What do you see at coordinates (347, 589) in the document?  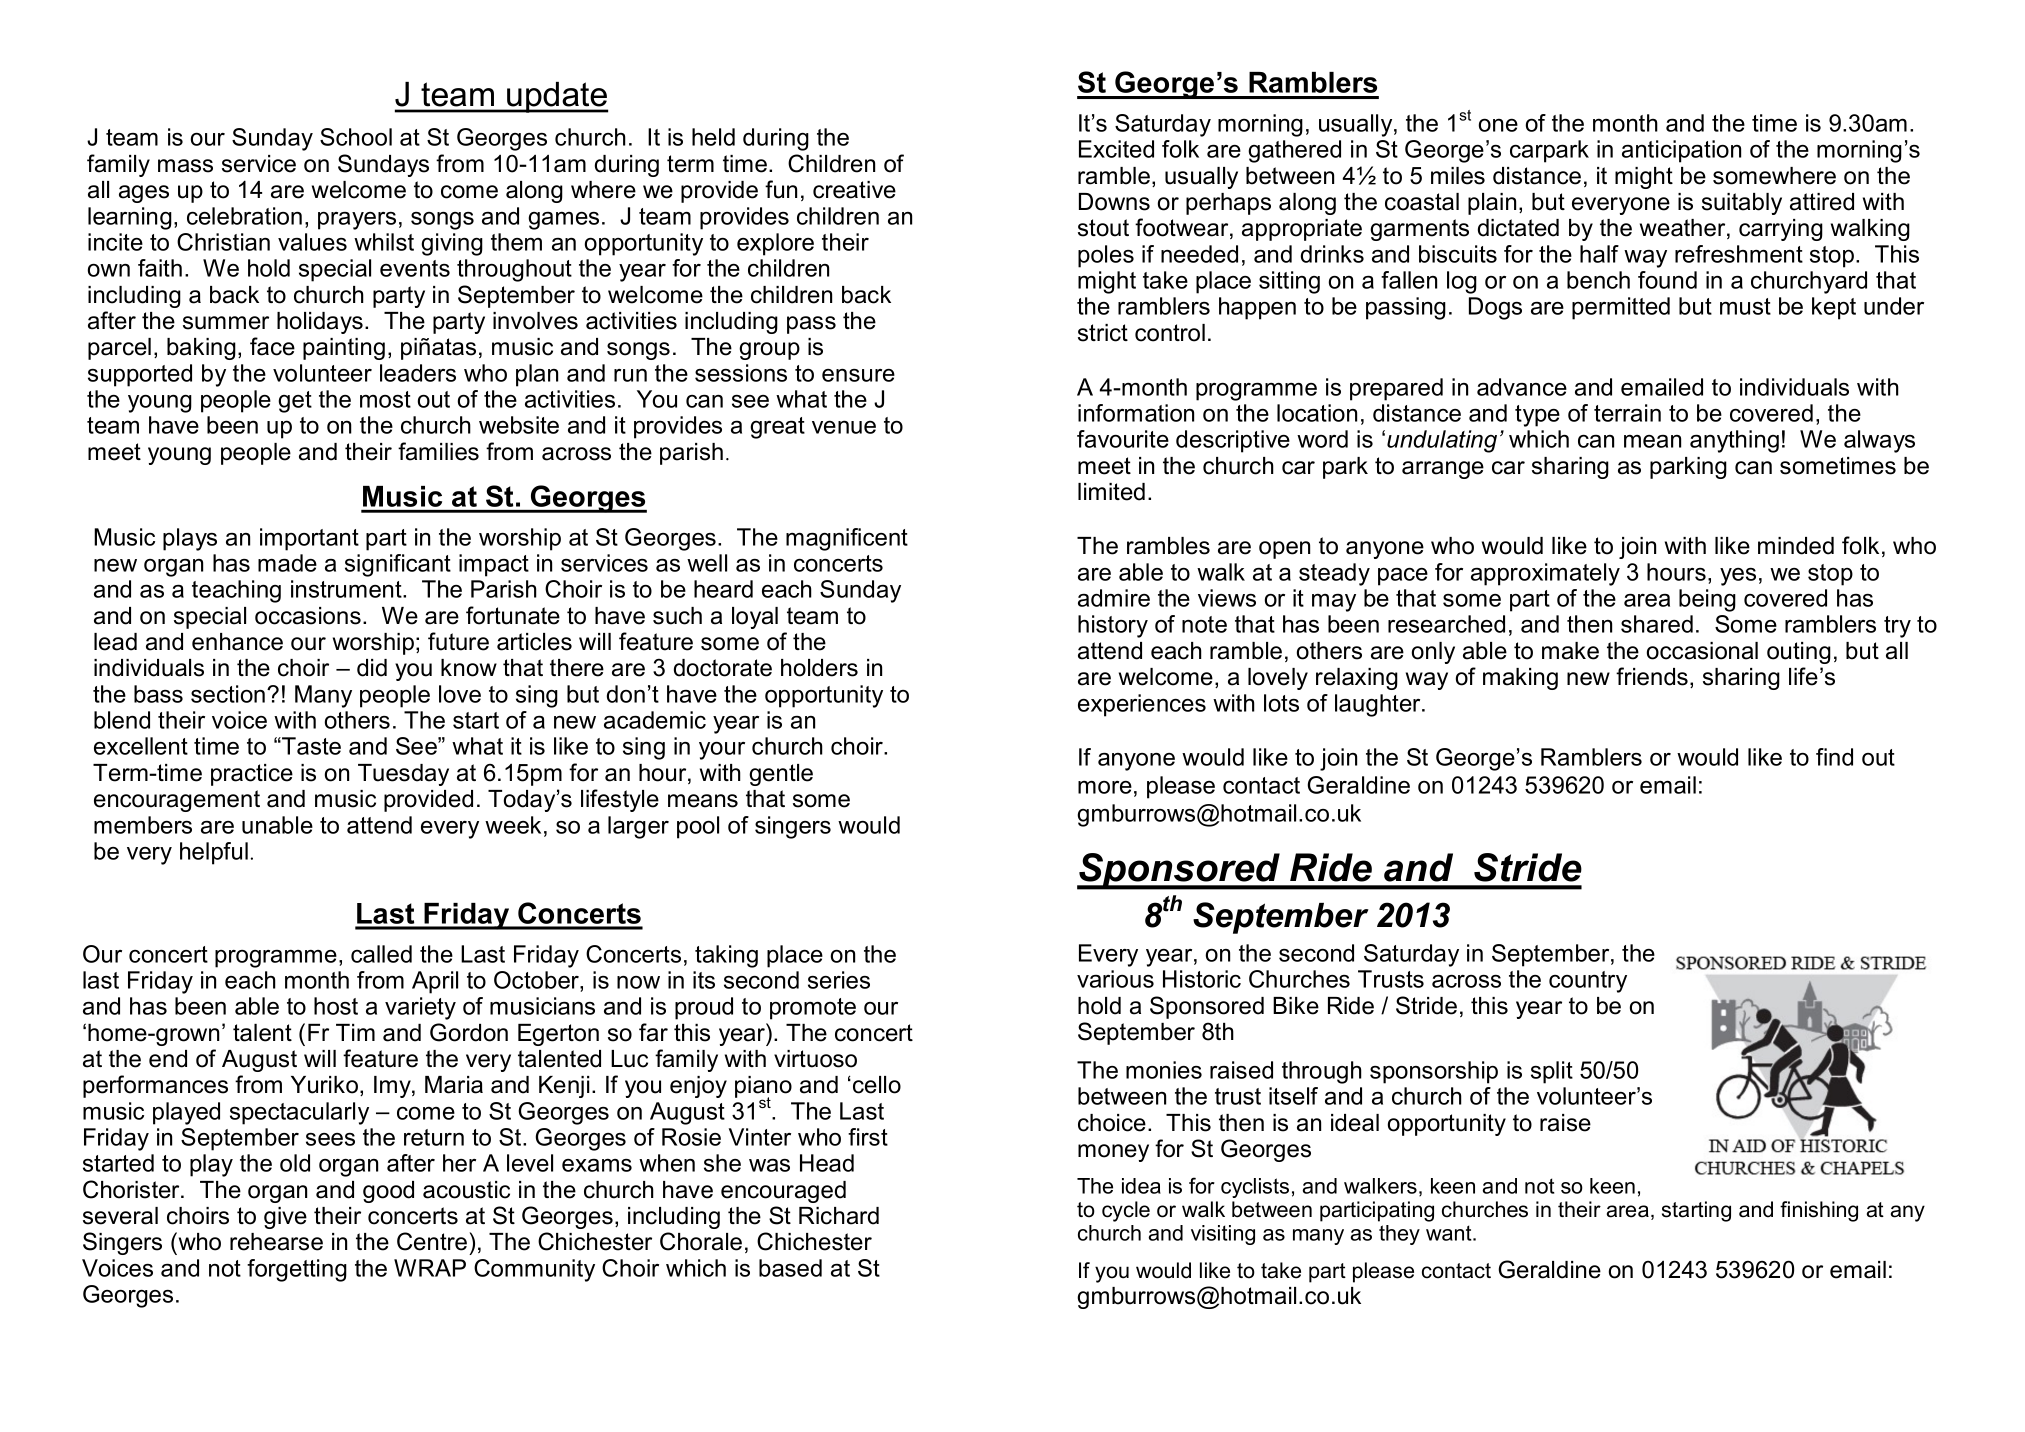 I see `instrument` at bounding box center [347, 589].
